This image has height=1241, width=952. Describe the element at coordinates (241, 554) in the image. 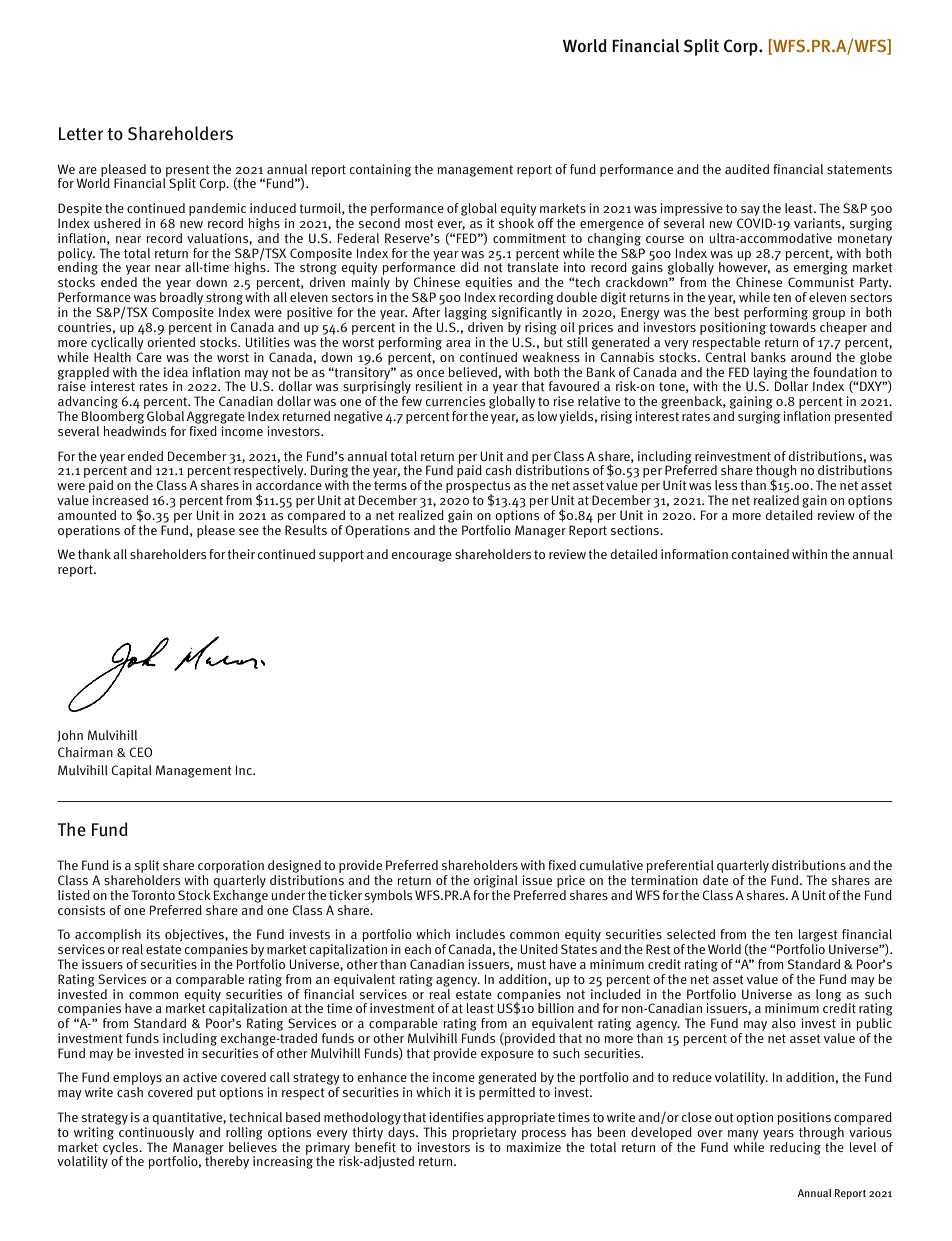

I see `their` at that location.
